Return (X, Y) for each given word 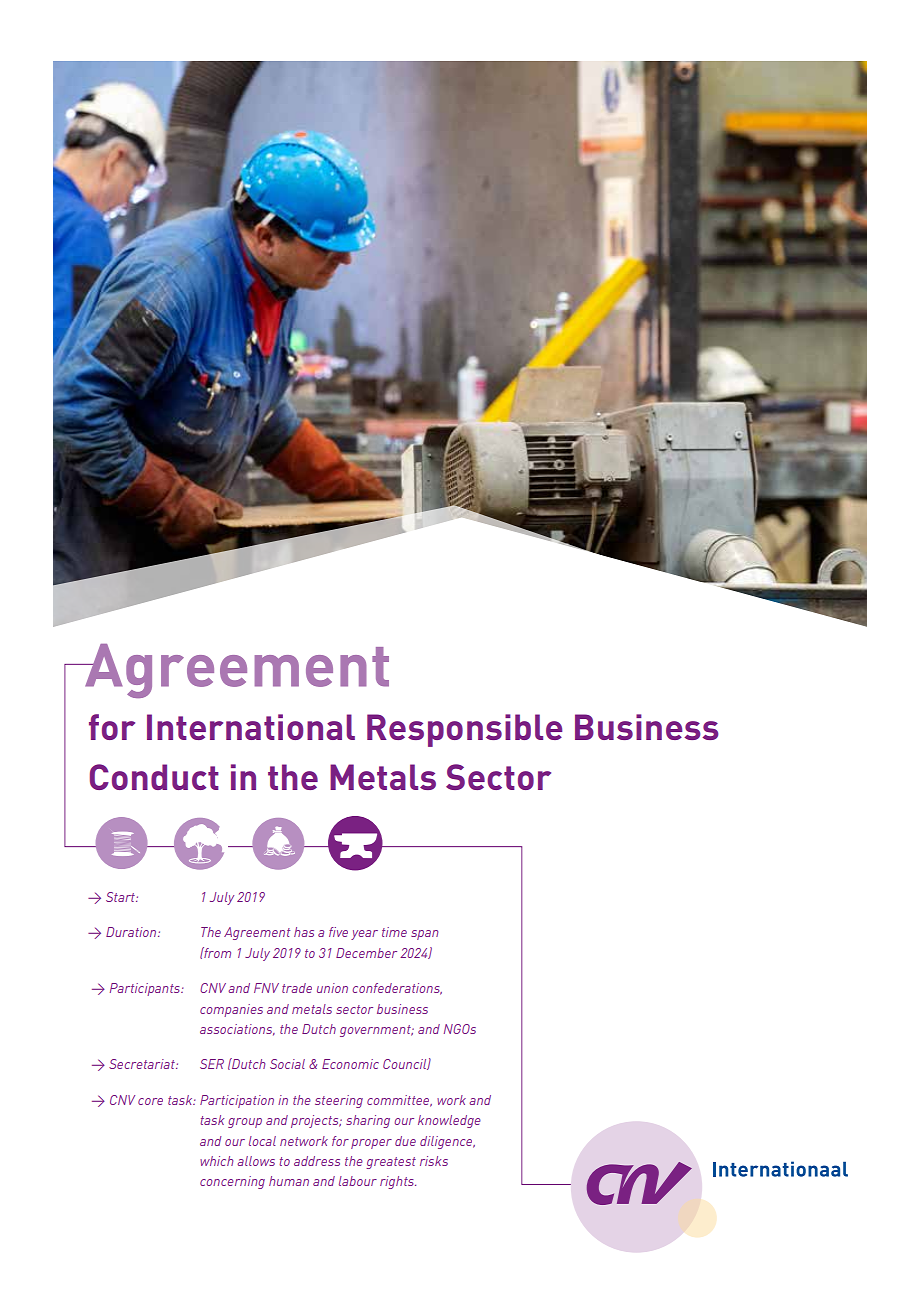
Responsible (464, 730)
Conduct (154, 777)
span (424, 935)
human (289, 1181)
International (251, 727)
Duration (132, 932)
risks (434, 1161)
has (304, 932)
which (216, 1161)
